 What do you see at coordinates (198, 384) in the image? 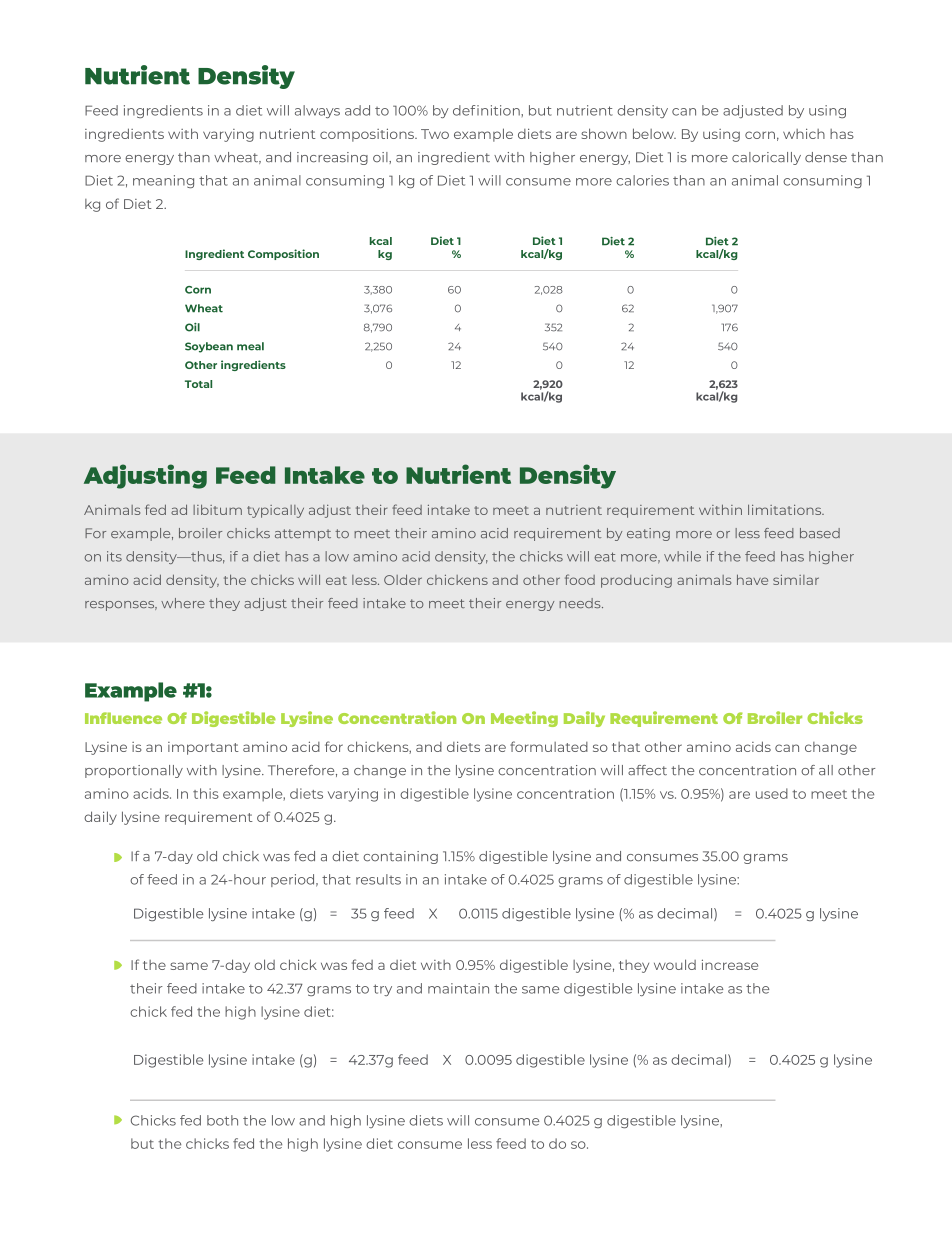
I see `Total` at bounding box center [198, 384].
